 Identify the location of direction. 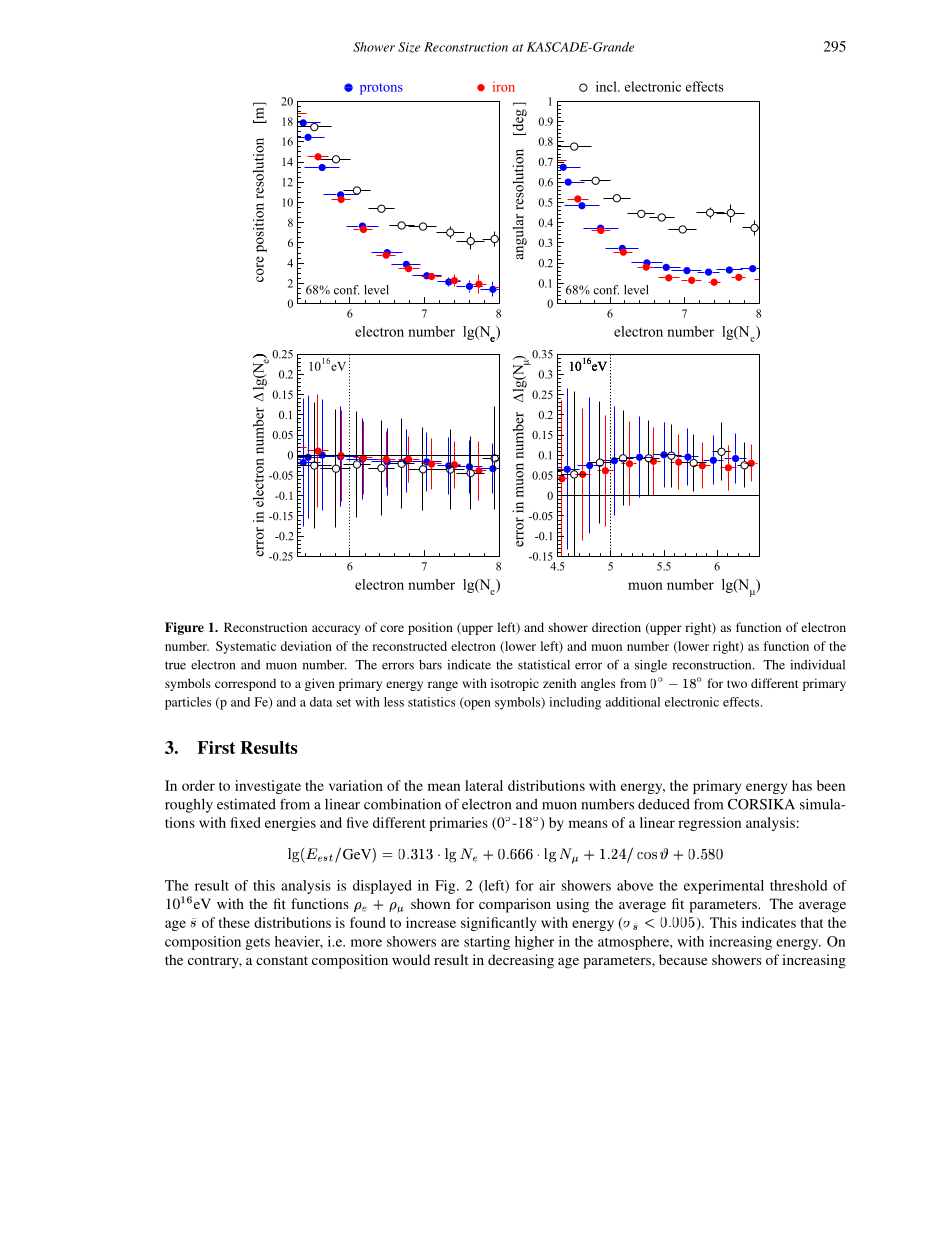
(616, 627).
